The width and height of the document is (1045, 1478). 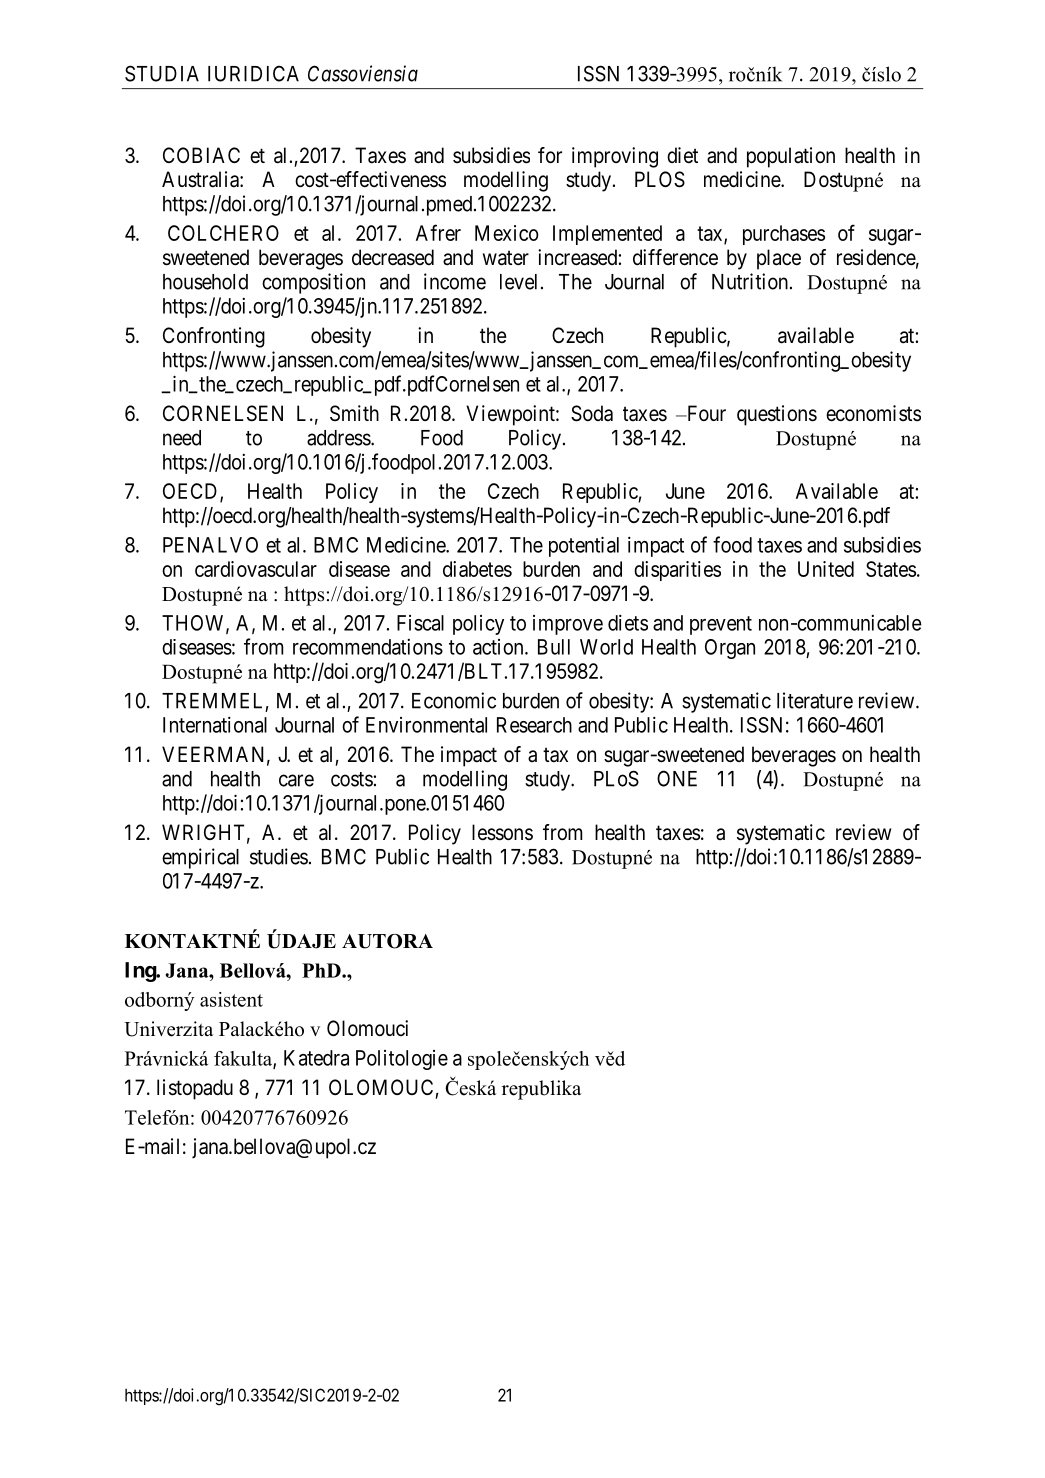 What do you see at coordinates (256, 569) in the document?
I see `cardiovascular` at bounding box center [256, 569].
